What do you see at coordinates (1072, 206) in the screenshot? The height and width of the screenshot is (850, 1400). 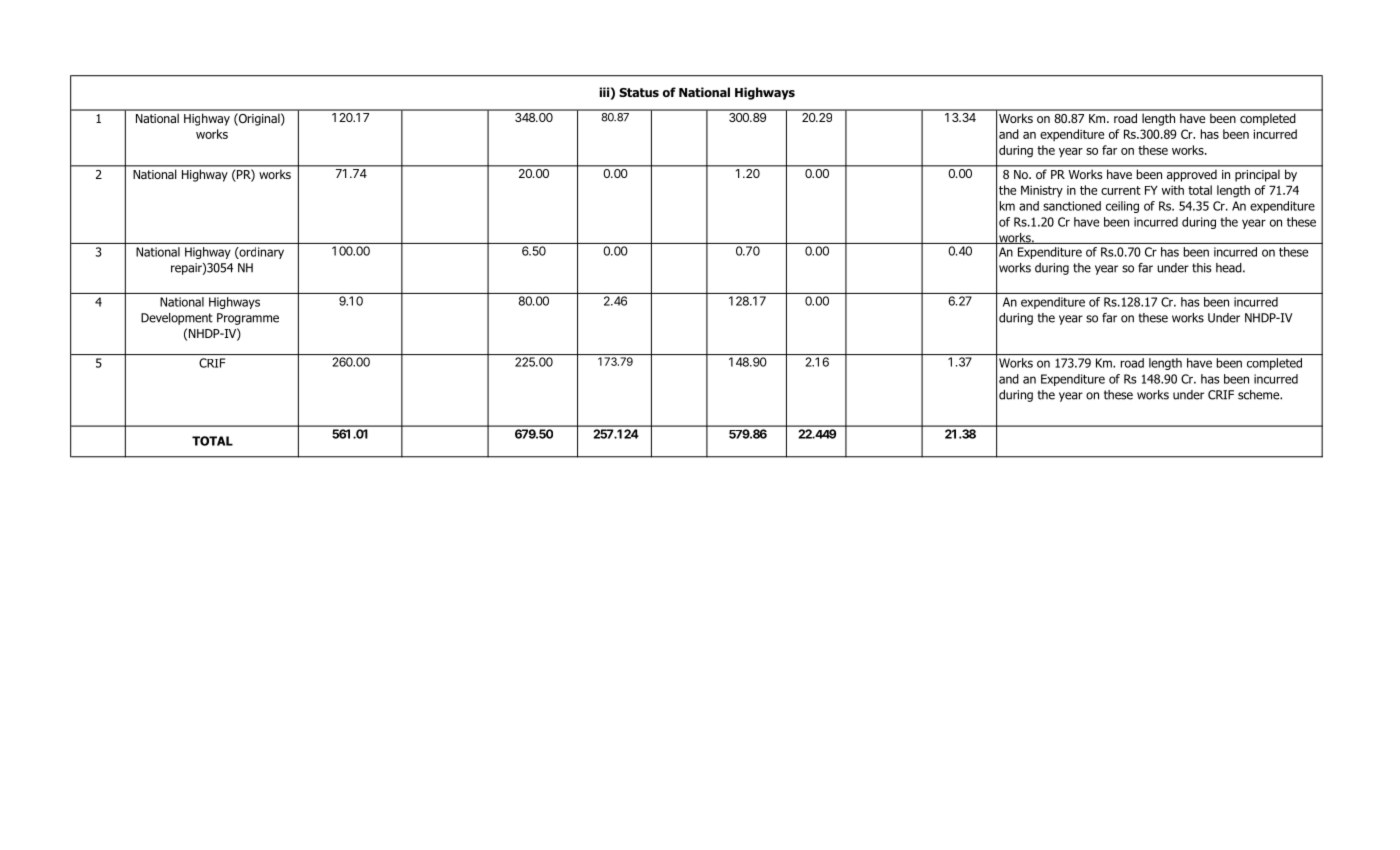 I see `sanctioned` at bounding box center [1072, 206].
